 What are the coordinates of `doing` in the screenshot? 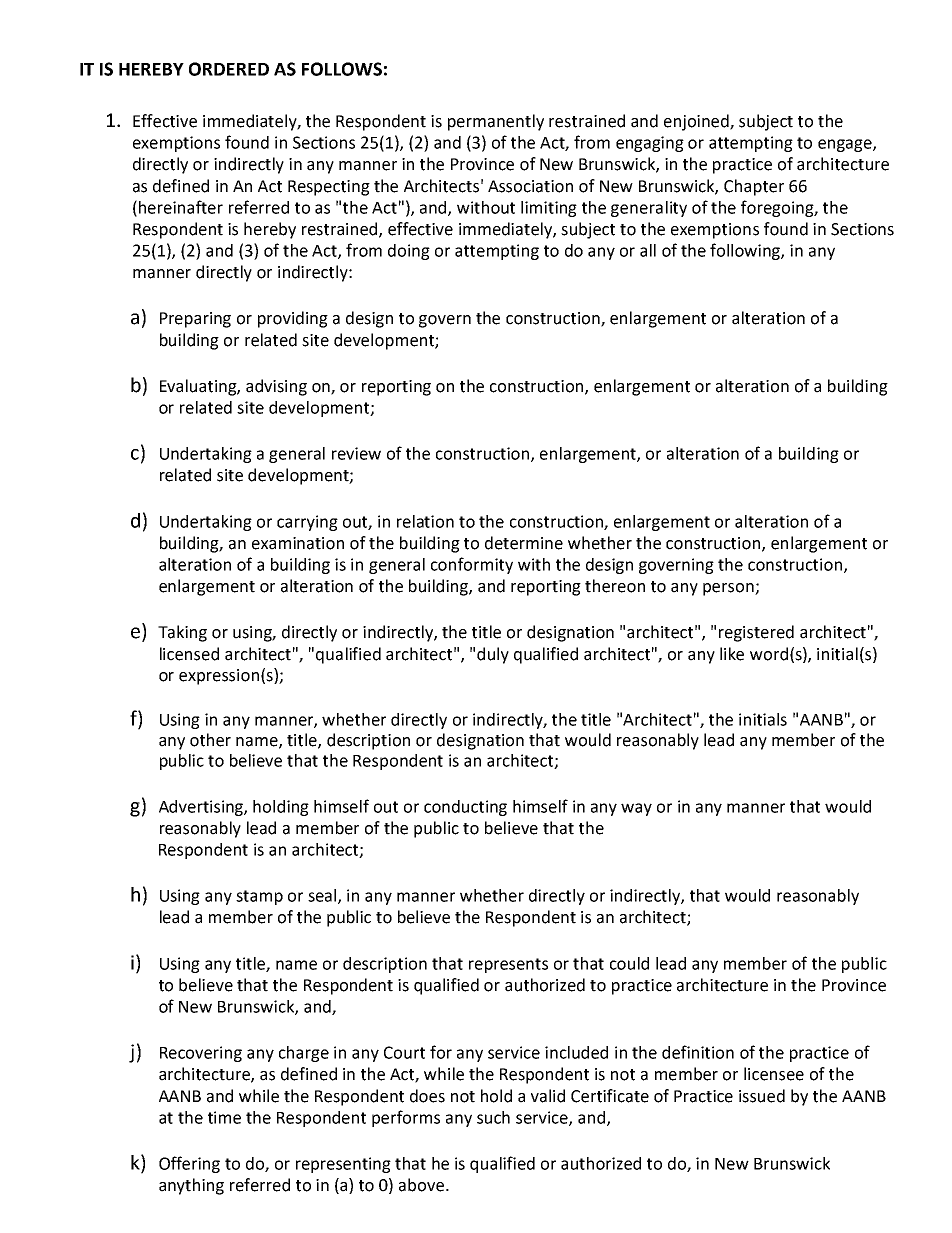 It's located at (409, 252).
